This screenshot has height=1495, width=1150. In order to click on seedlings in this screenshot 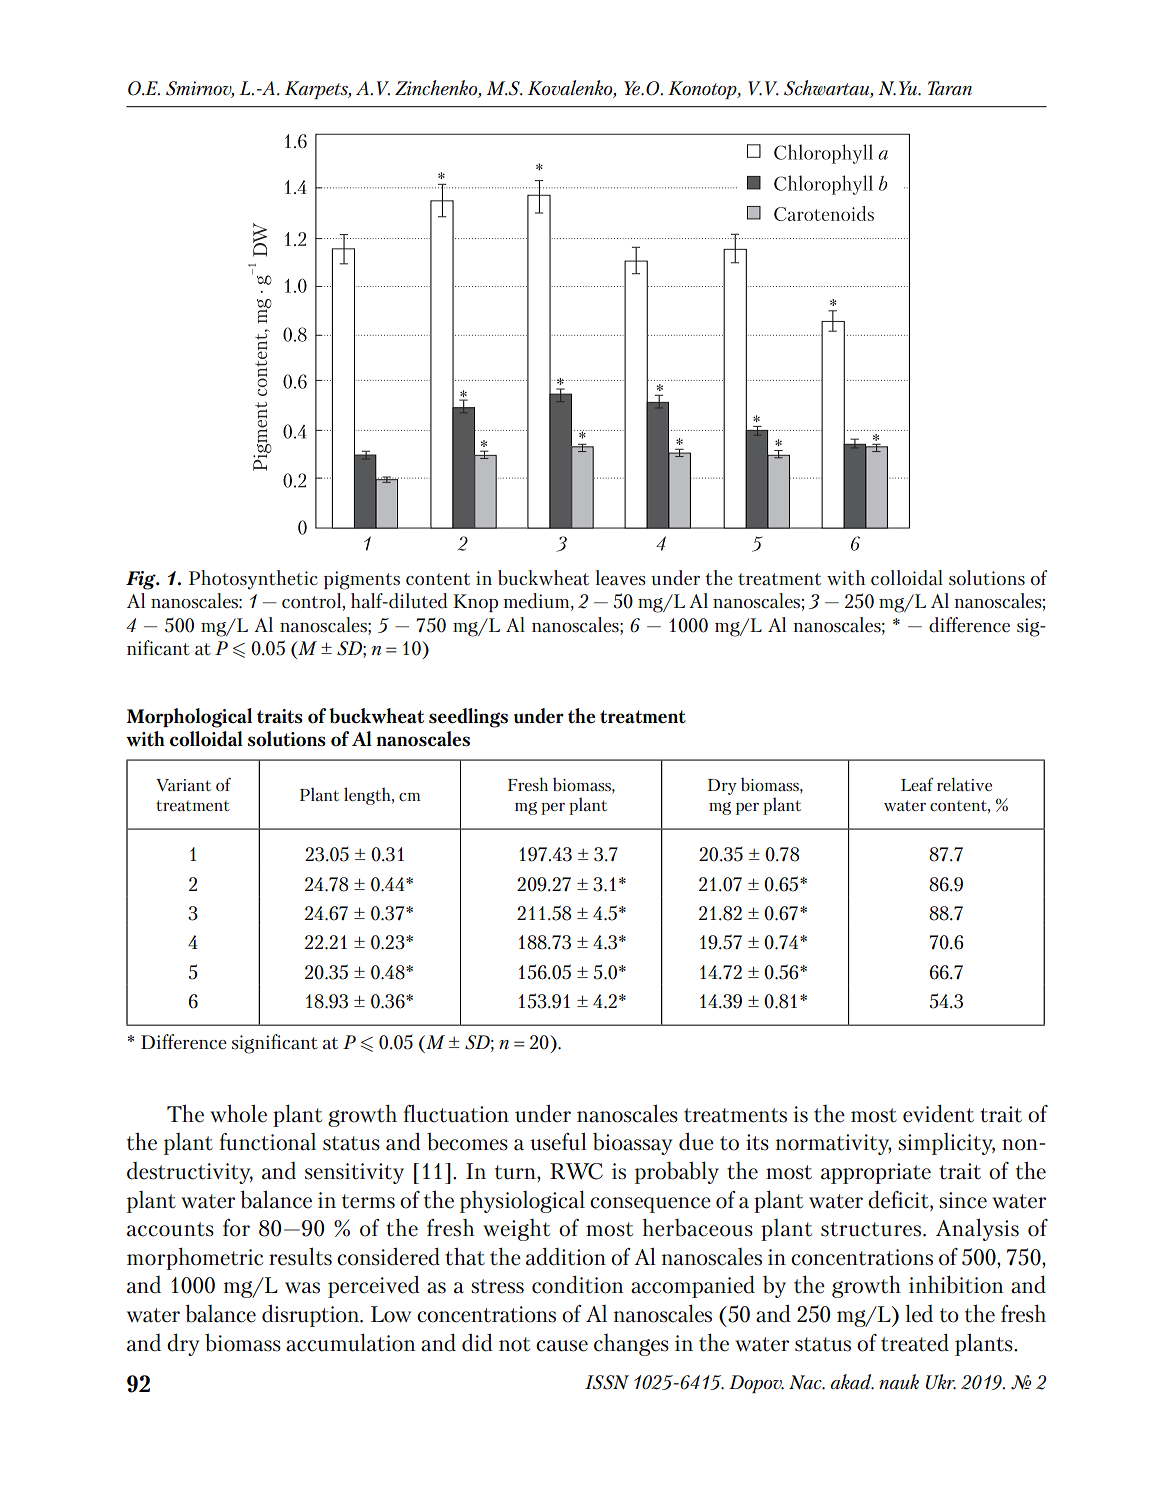, I will do `click(468, 718)`.
